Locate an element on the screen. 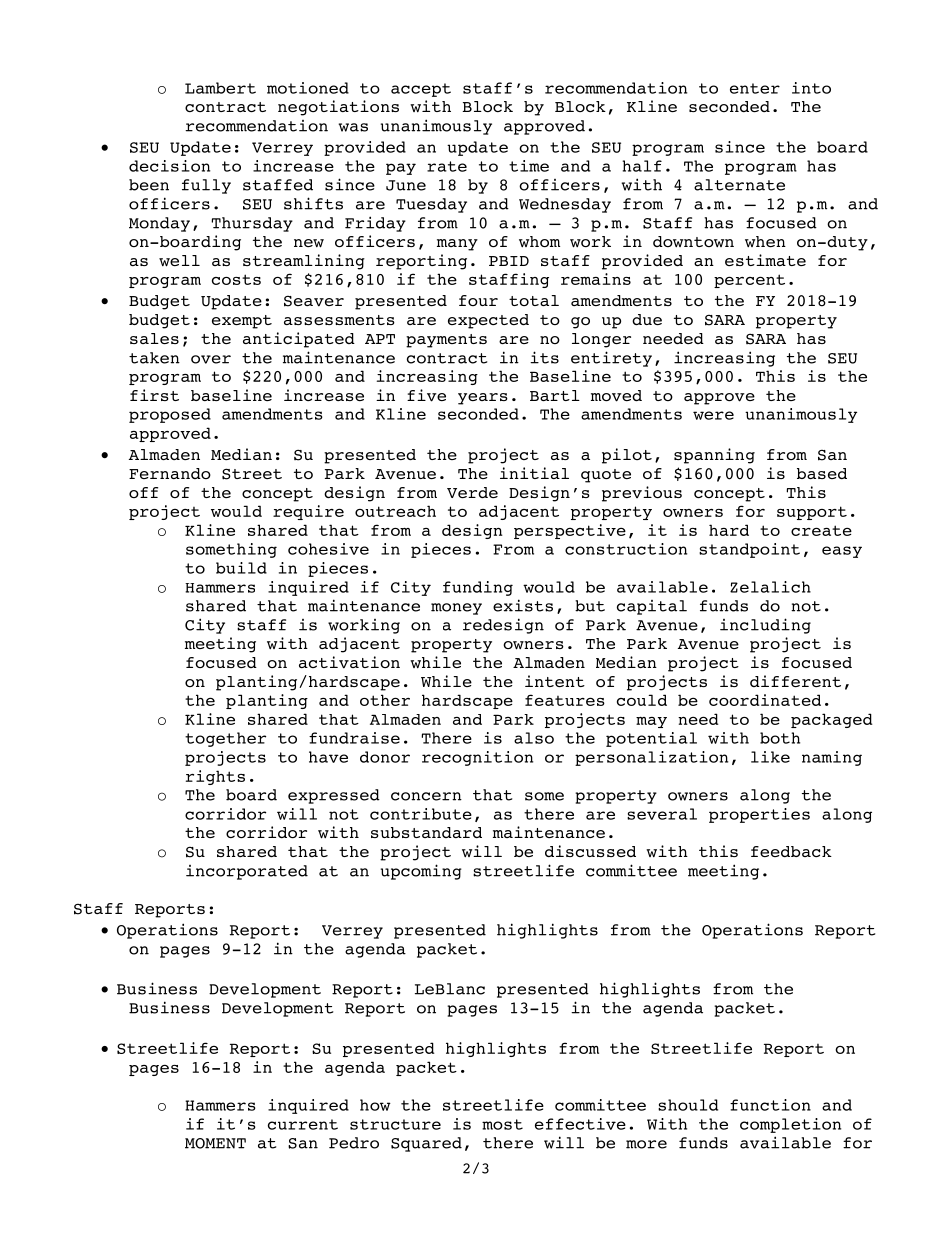 The height and width of the screenshot is (1233, 952). function is located at coordinates (770, 1105).
